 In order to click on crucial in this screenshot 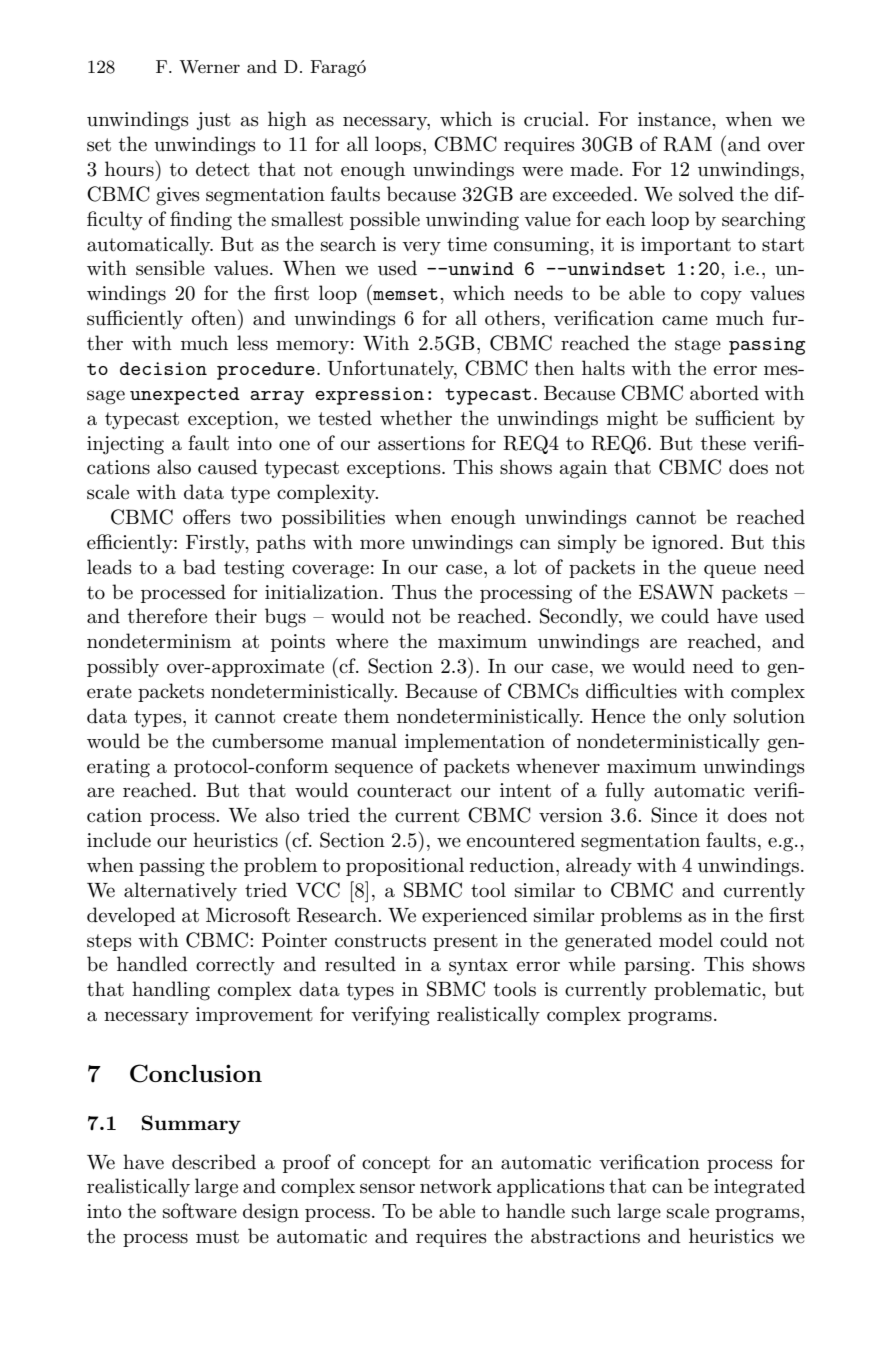, I will do `click(555, 119)`.
